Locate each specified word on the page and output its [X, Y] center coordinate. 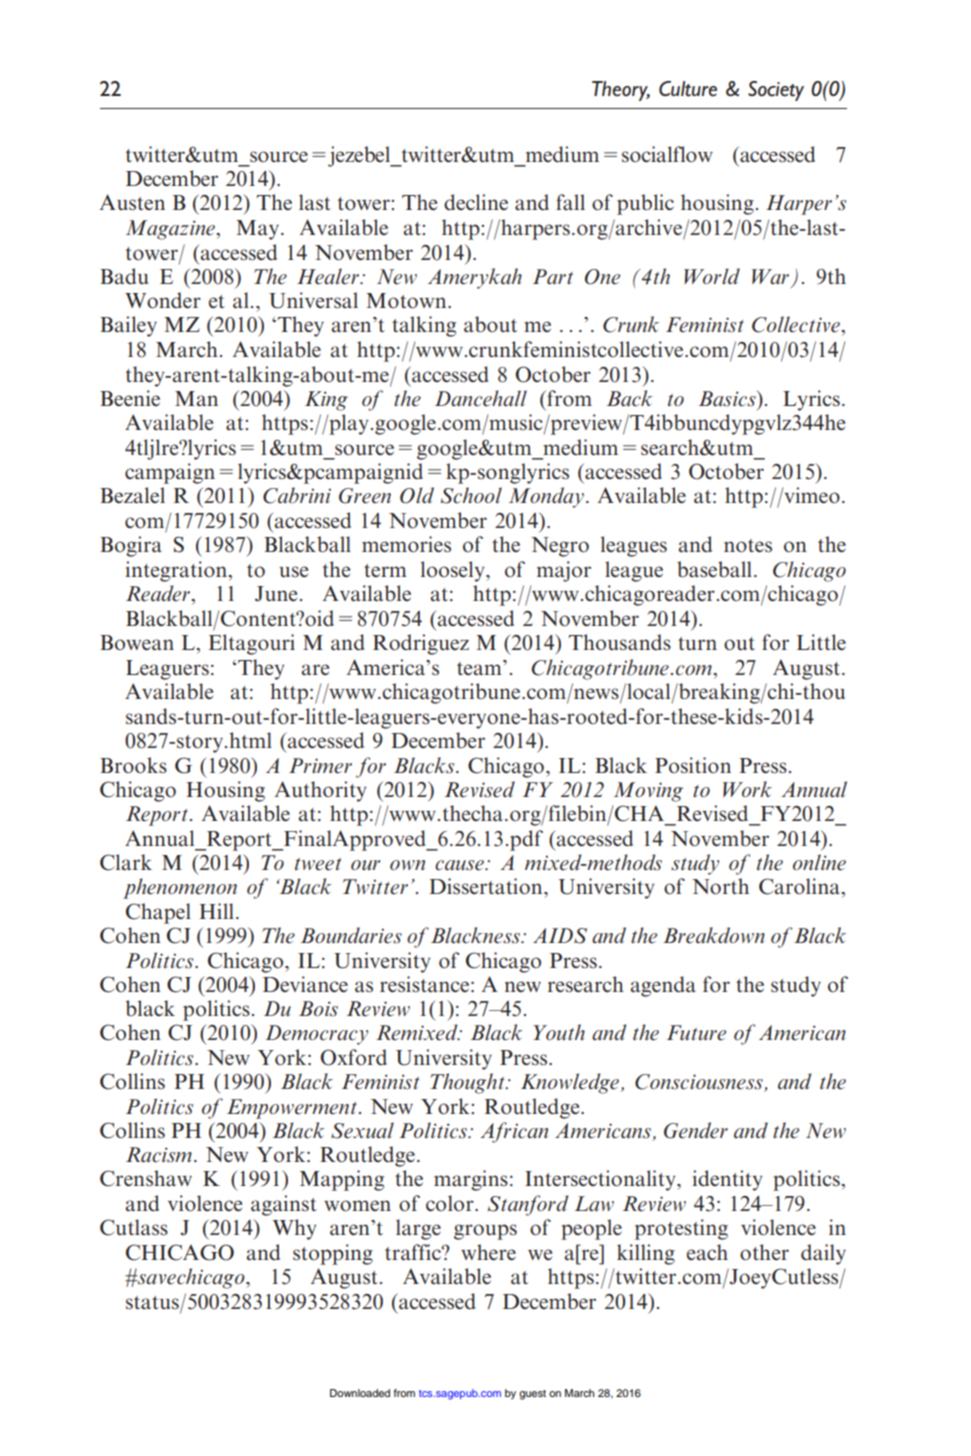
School [471, 495]
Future [696, 1033]
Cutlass [134, 1227]
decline [476, 202]
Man [196, 398]
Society [776, 91]
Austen [132, 202]
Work [747, 789]
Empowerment [292, 1109]
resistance [424, 984]
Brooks [133, 765]
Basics [728, 398]
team [480, 667]
